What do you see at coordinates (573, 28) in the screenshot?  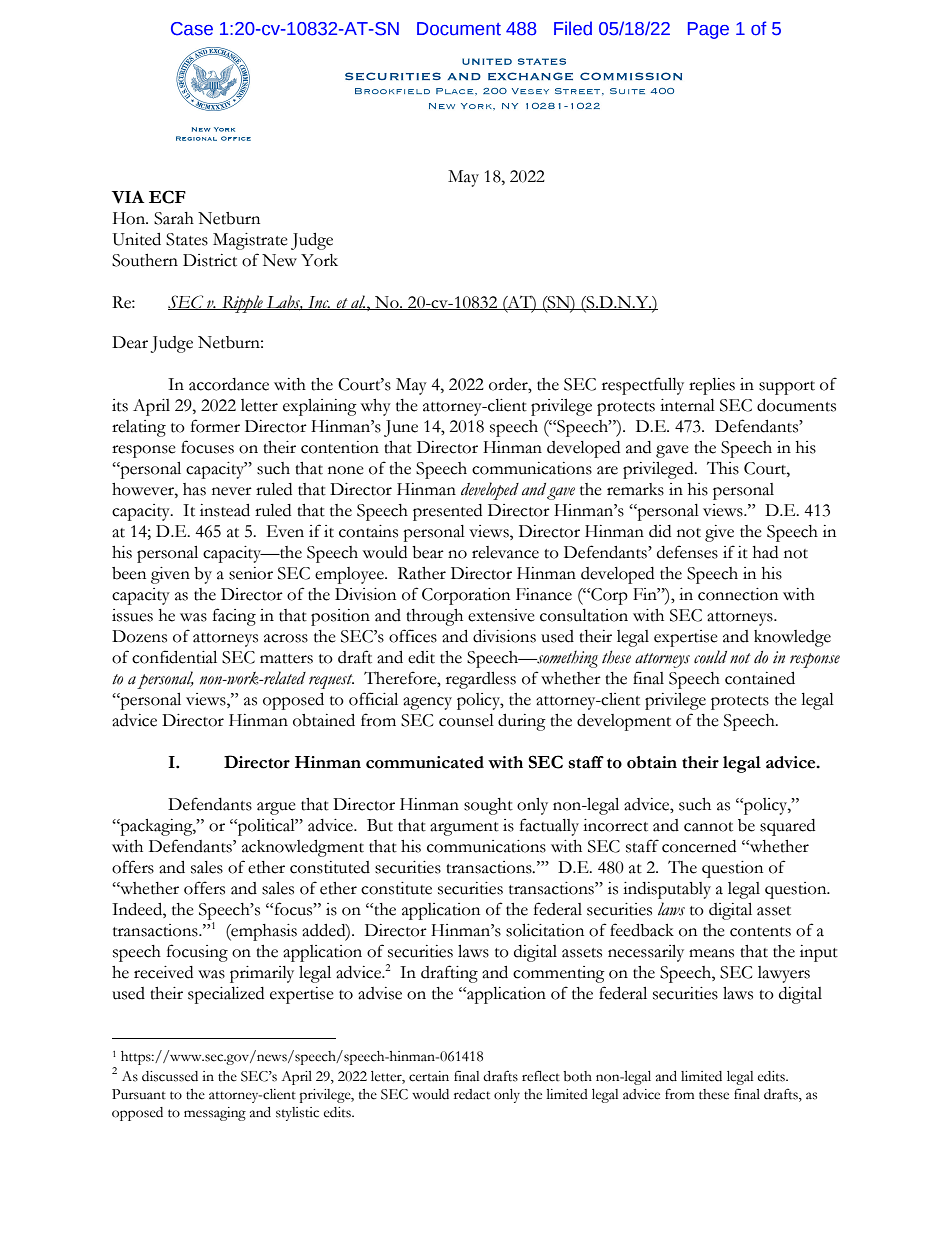 I see `Filed` at bounding box center [573, 28].
